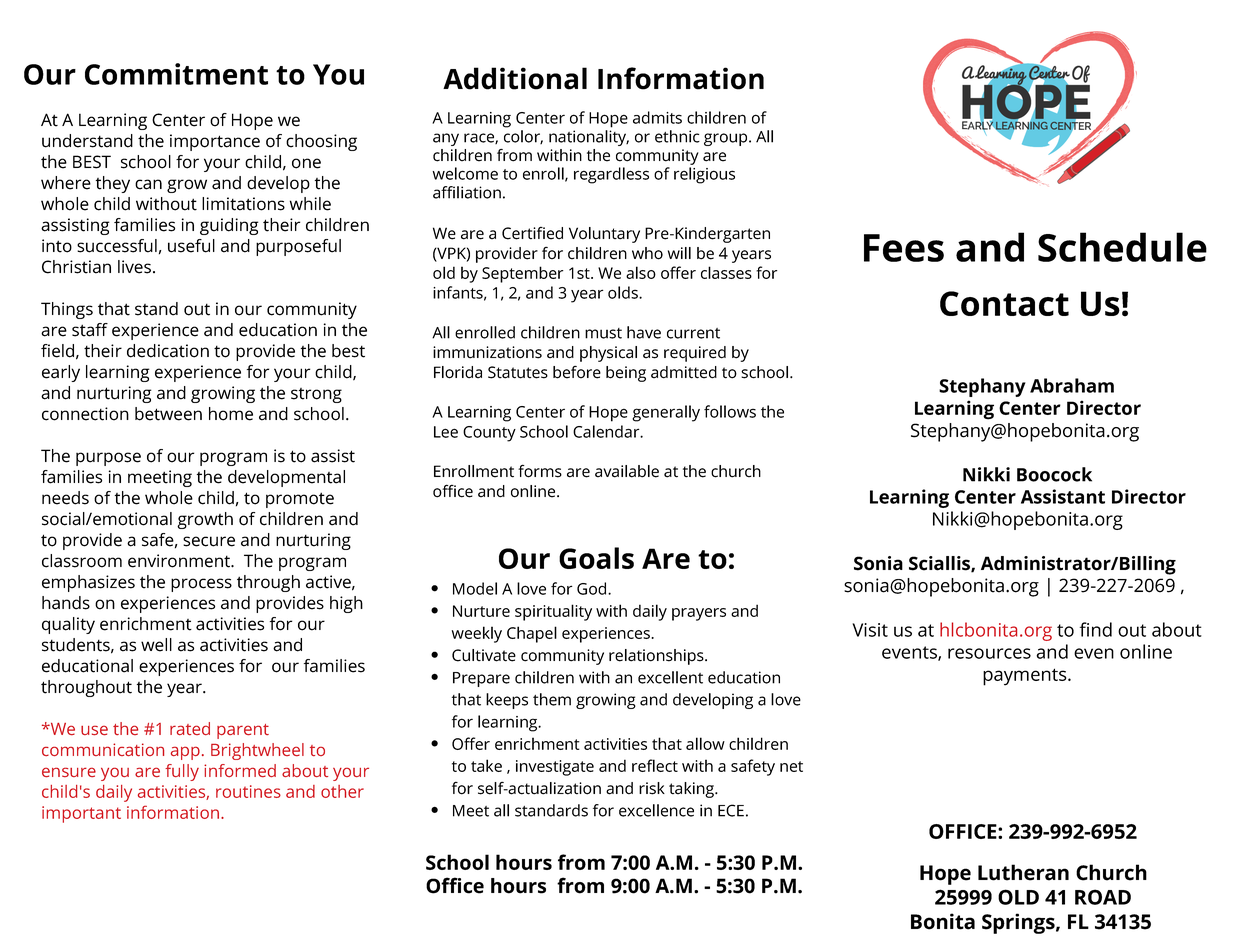  I want to click on ethnic, so click(677, 136).
